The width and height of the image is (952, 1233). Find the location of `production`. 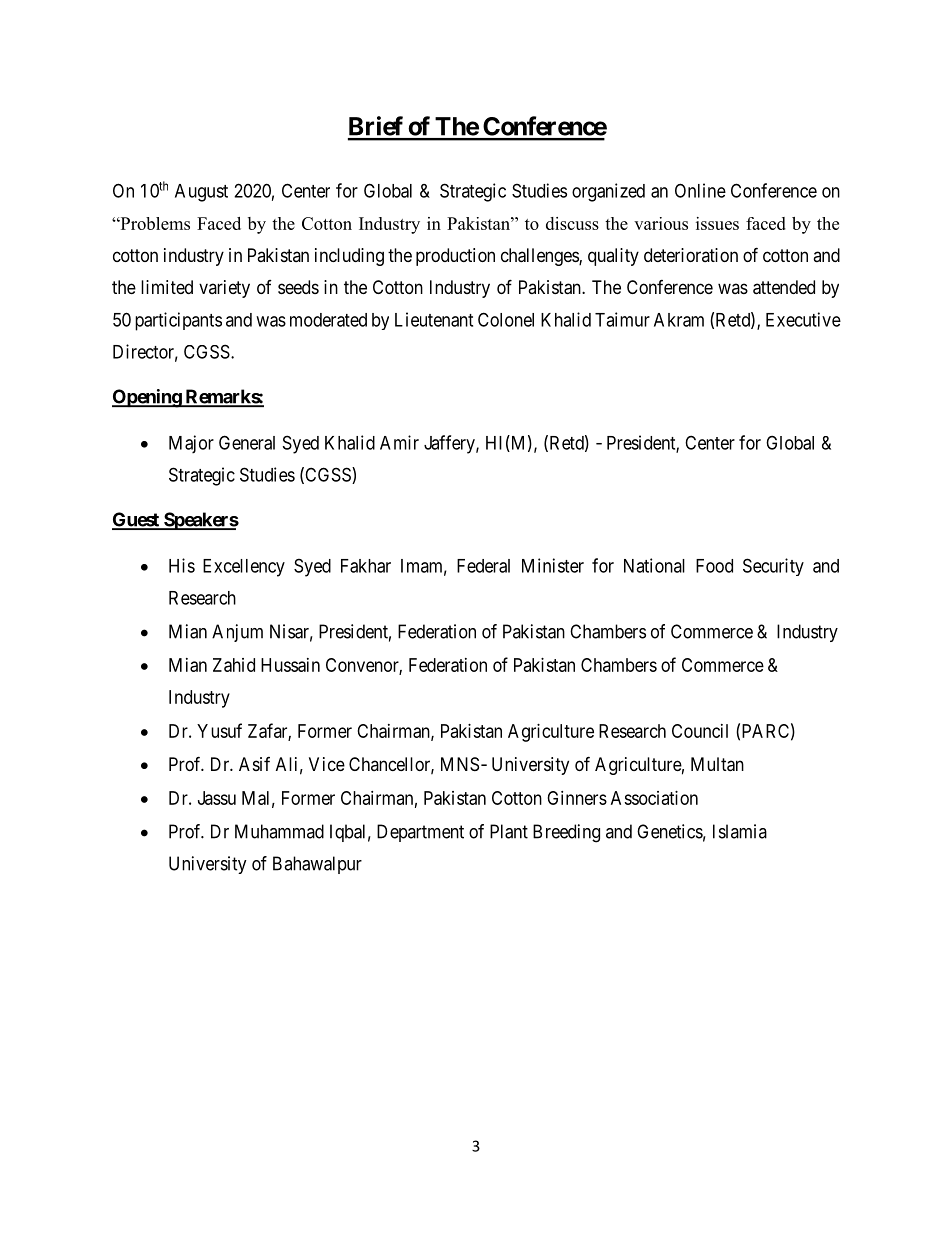

production is located at coordinates (455, 257).
